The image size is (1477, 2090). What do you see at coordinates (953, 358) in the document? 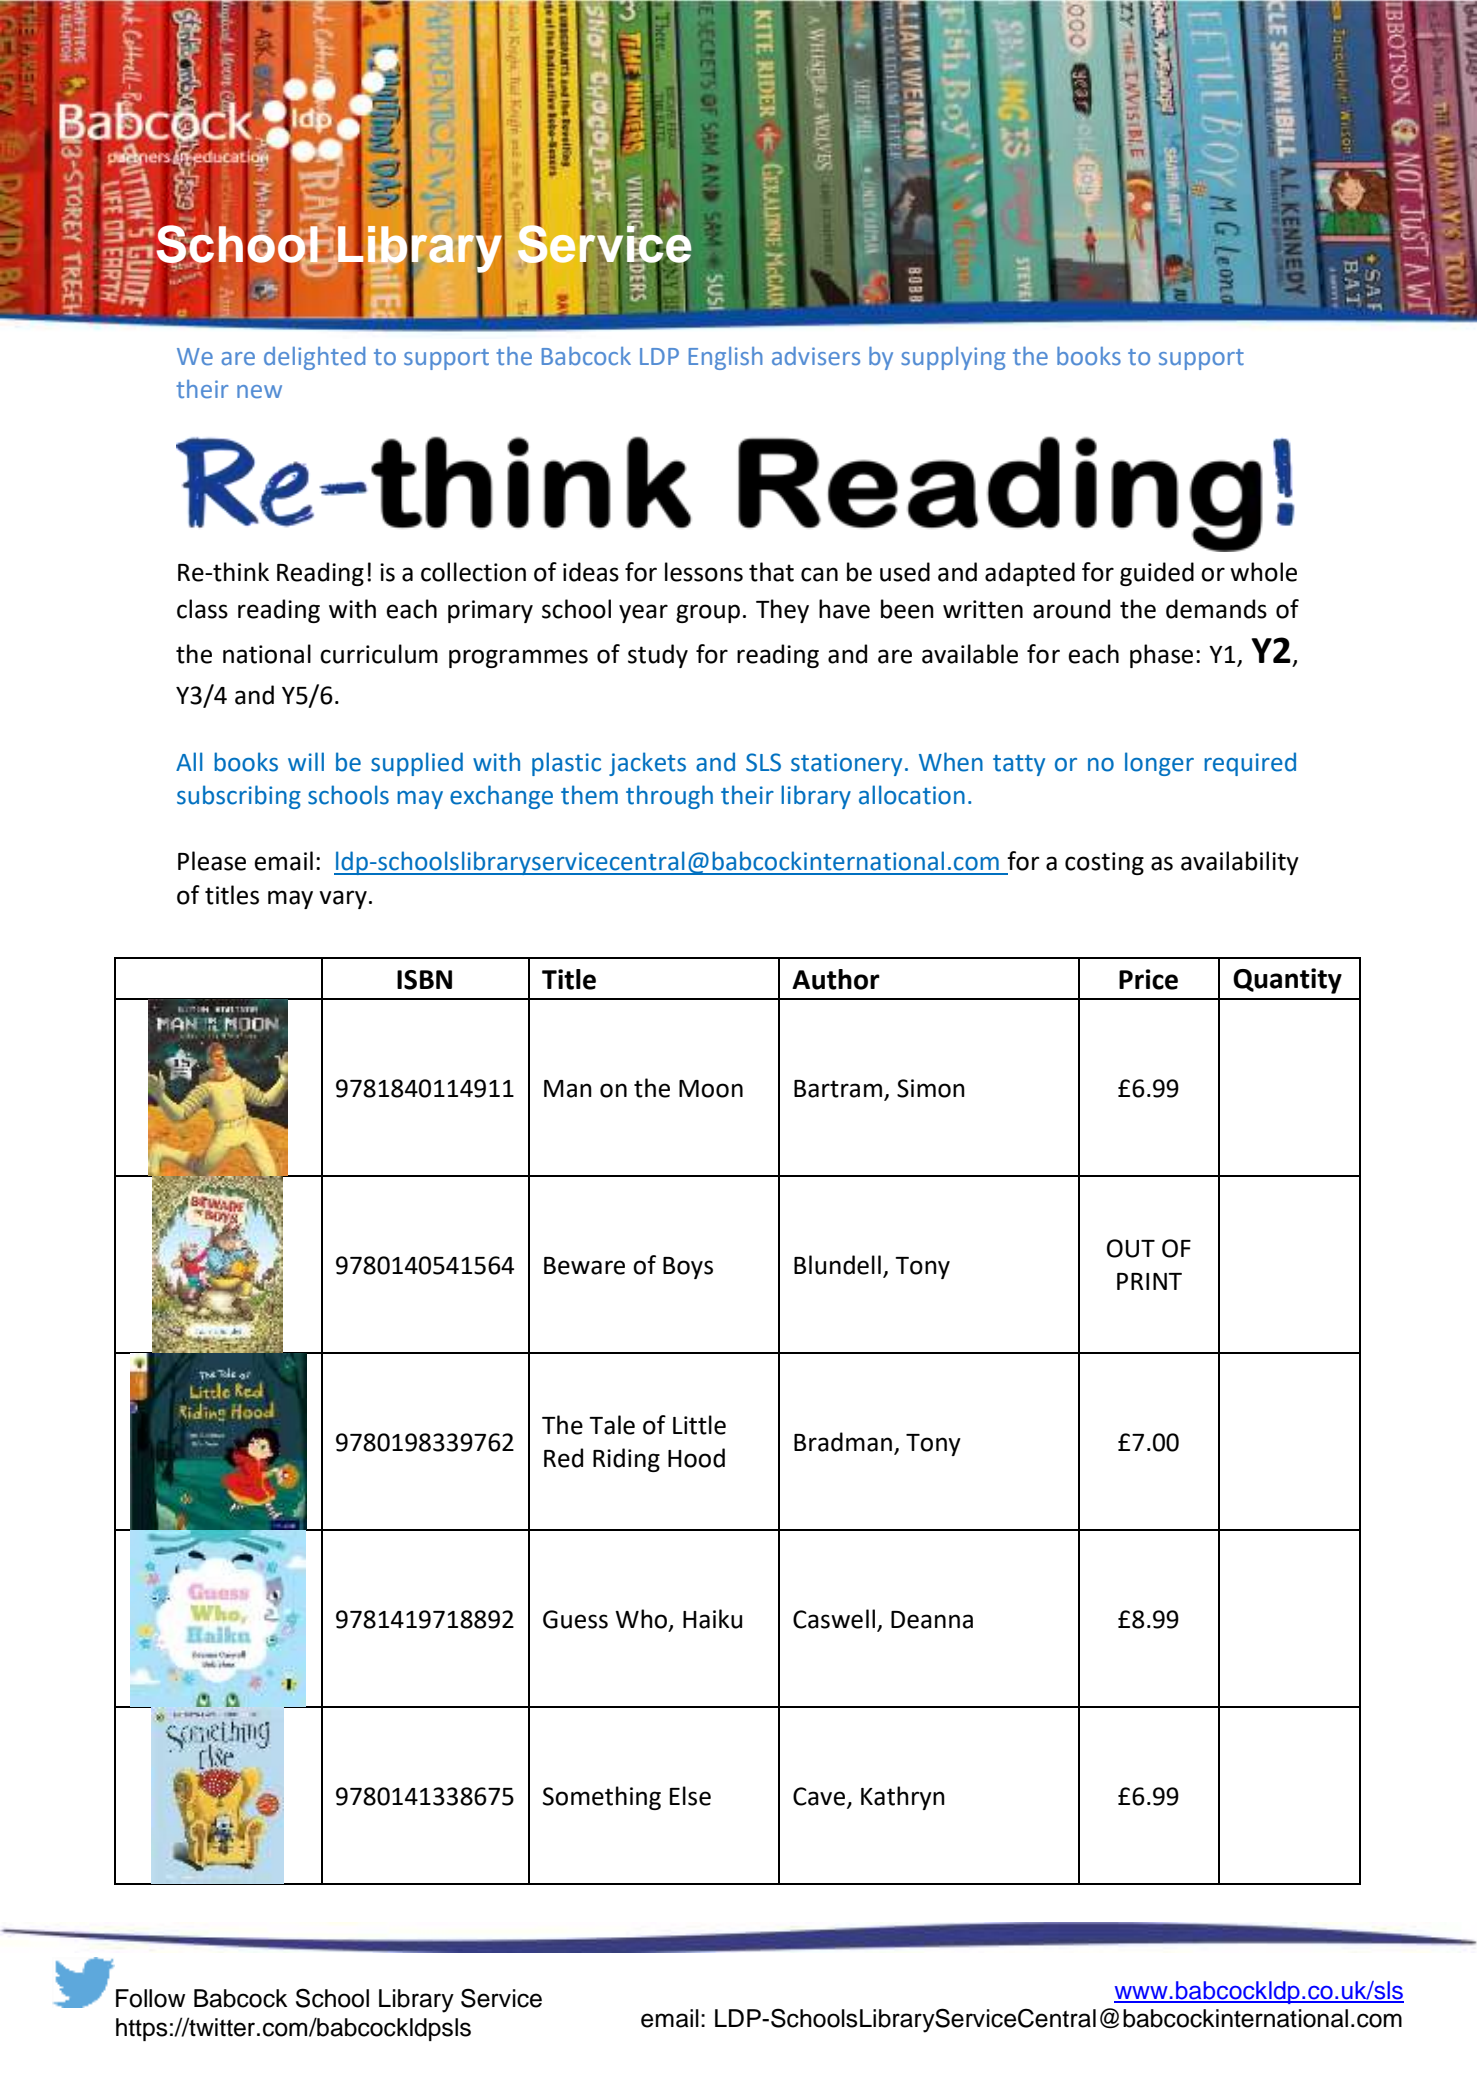
I see `supplying` at bounding box center [953, 358].
